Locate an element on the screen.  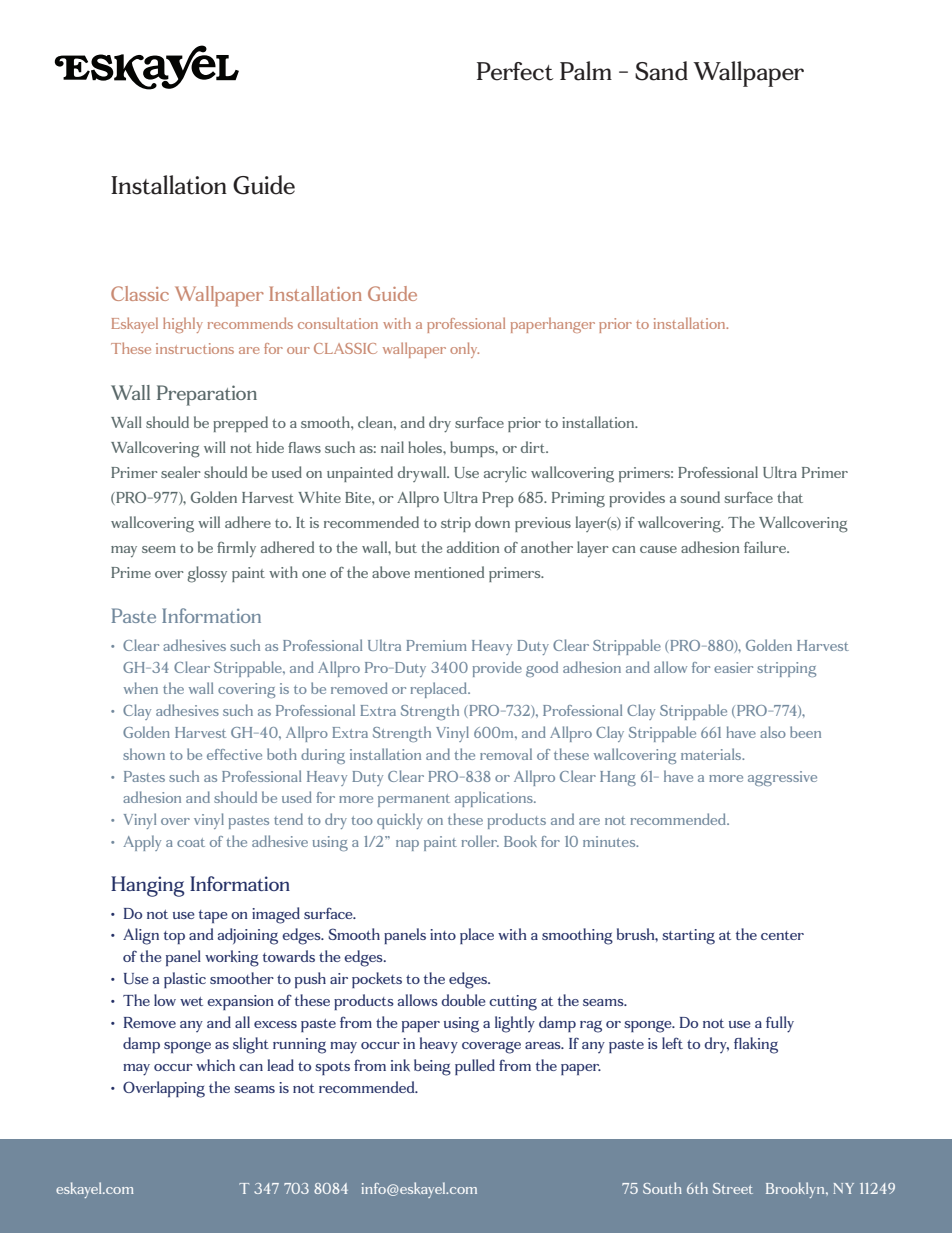
pulled is located at coordinates (475, 1067).
